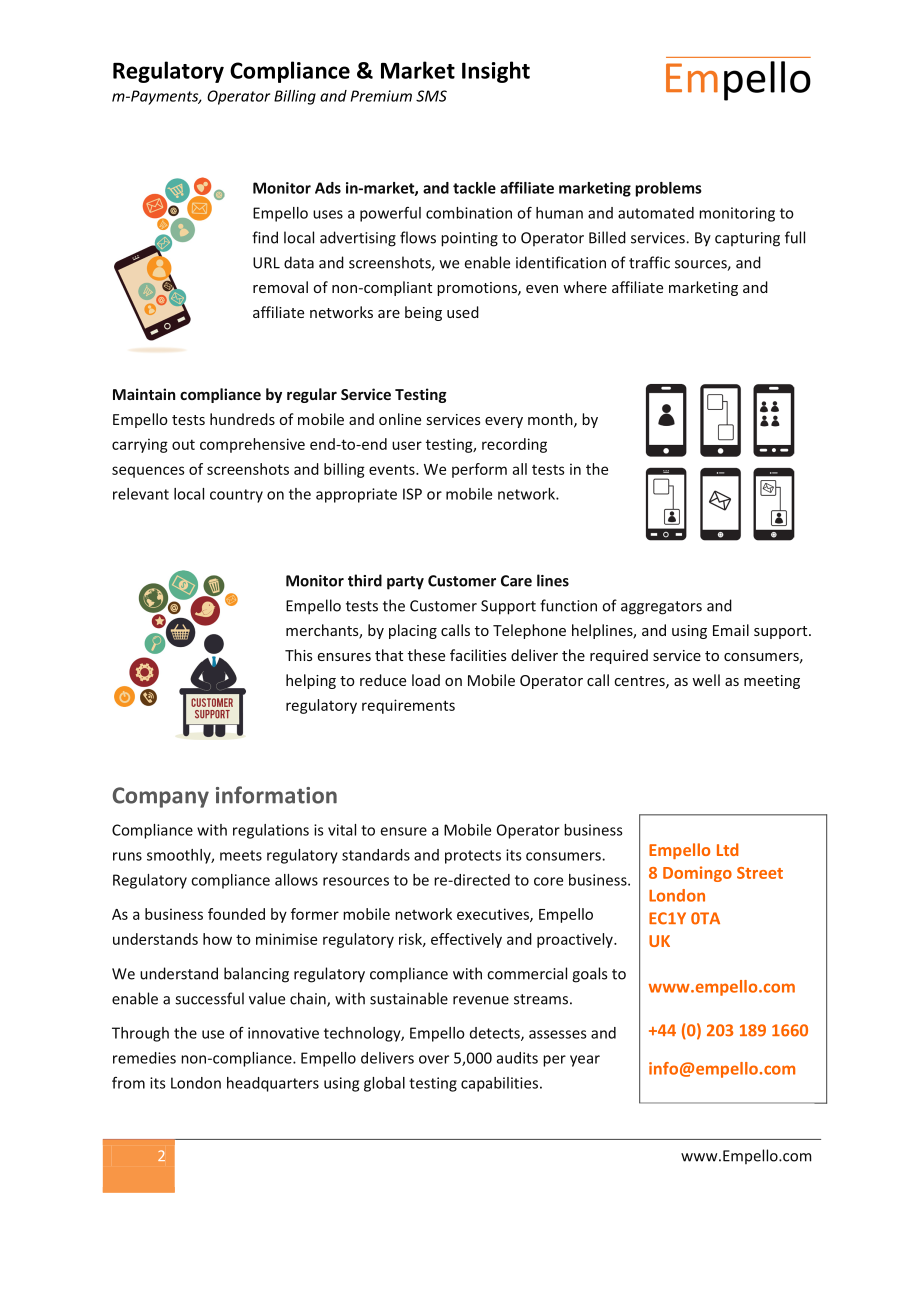  What do you see at coordinates (144, 394) in the image?
I see `Maintain` at bounding box center [144, 394].
